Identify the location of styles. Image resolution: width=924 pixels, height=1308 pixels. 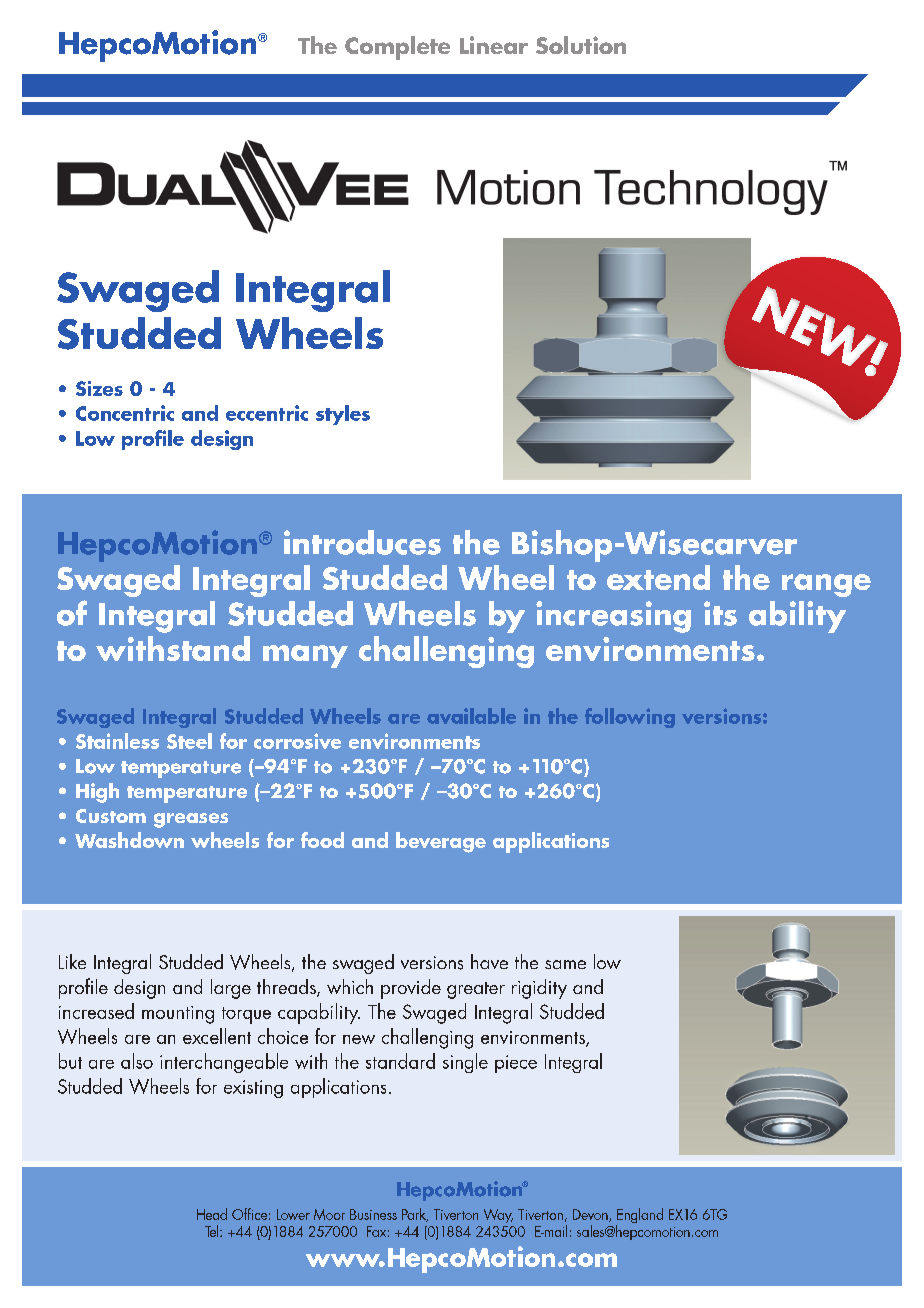
(343, 415).
